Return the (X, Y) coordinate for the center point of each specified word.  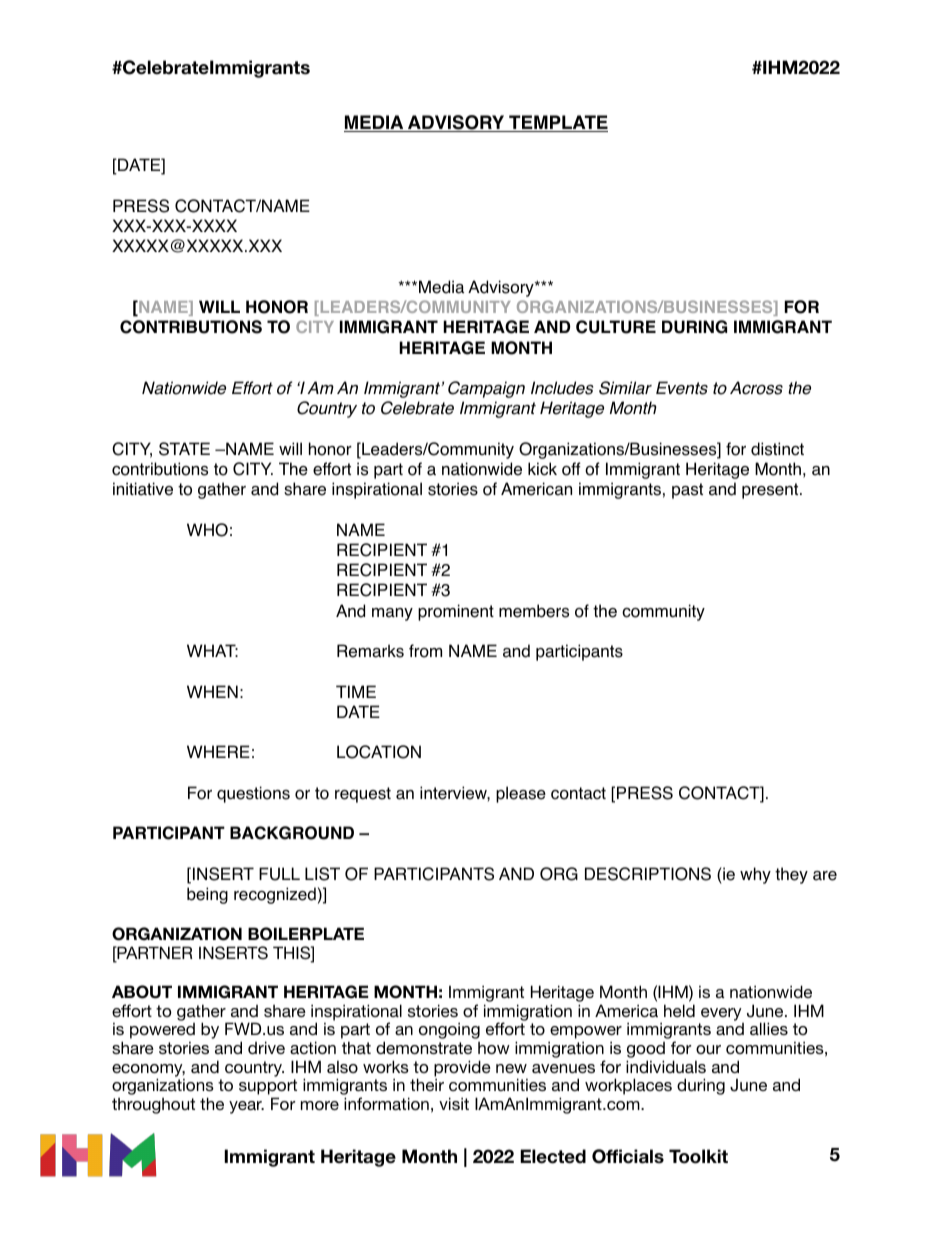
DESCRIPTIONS (648, 874)
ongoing (449, 1030)
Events (682, 388)
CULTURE (616, 327)
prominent (456, 612)
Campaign (486, 389)
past (687, 491)
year (246, 1107)
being (207, 895)
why (755, 875)
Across (756, 388)
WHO (207, 530)
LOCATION (379, 752)
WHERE (218, 751)
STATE (184, 449)
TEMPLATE (557, 123)
